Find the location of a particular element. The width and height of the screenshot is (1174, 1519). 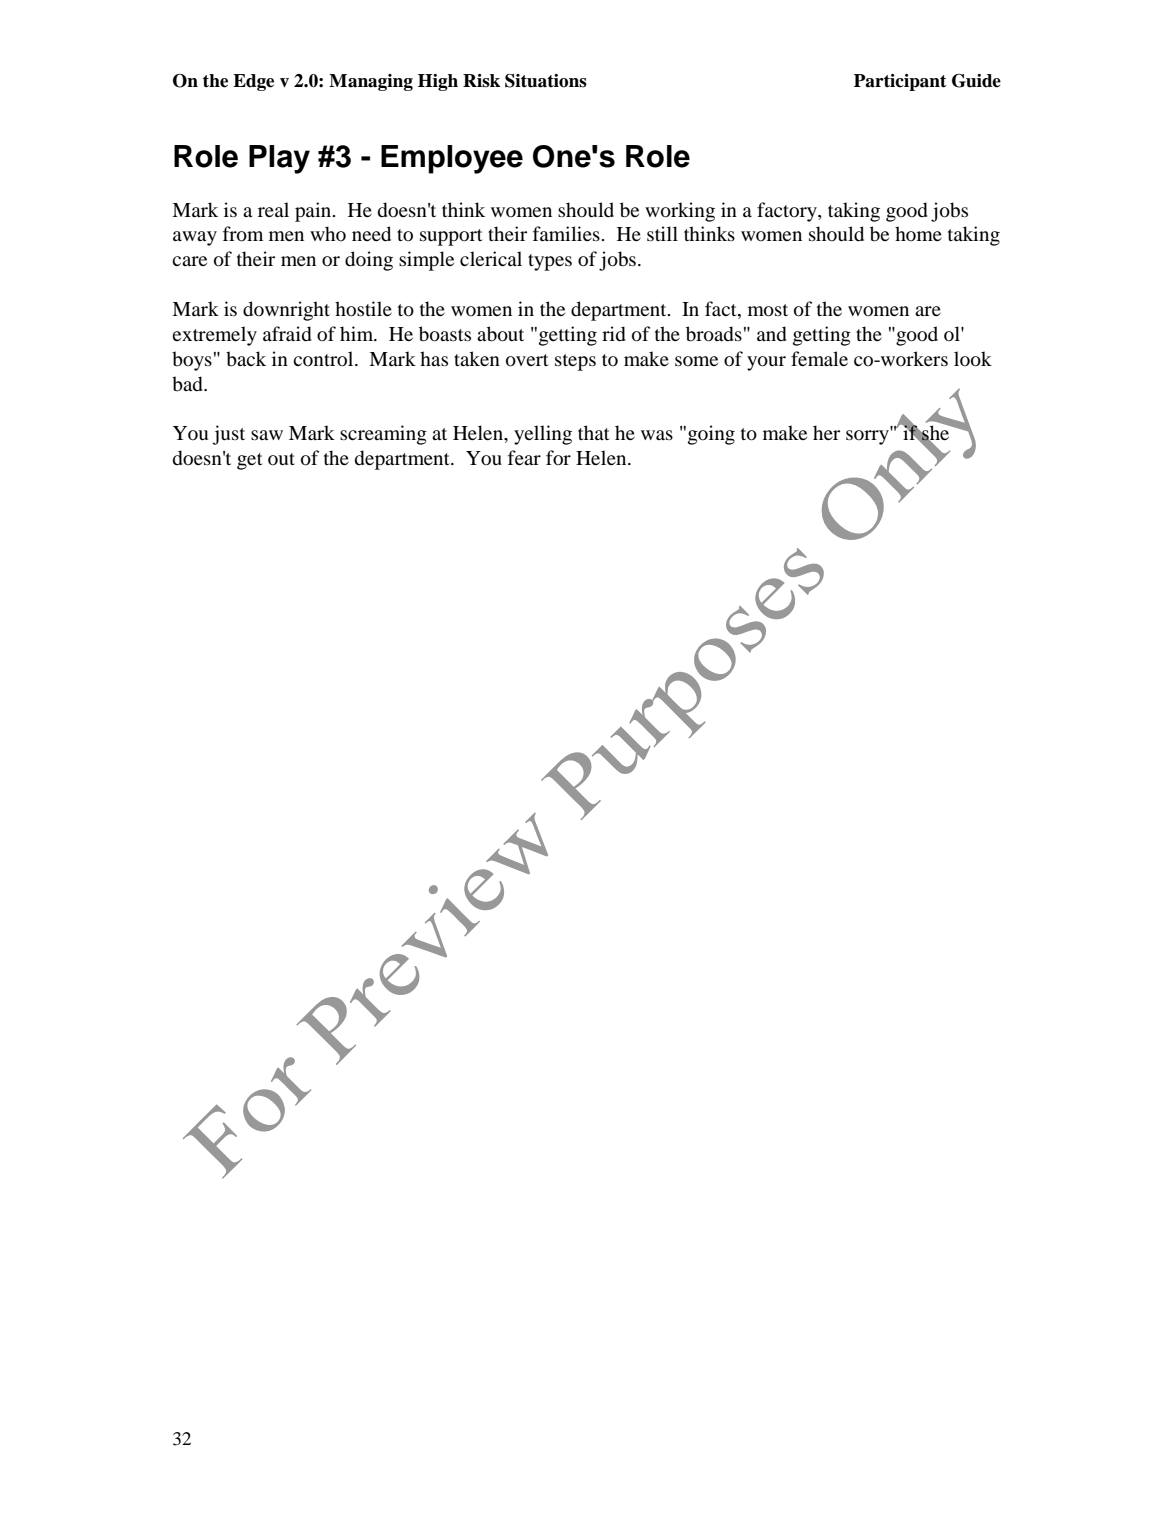

Situations is located at coordinates (546, 81).
